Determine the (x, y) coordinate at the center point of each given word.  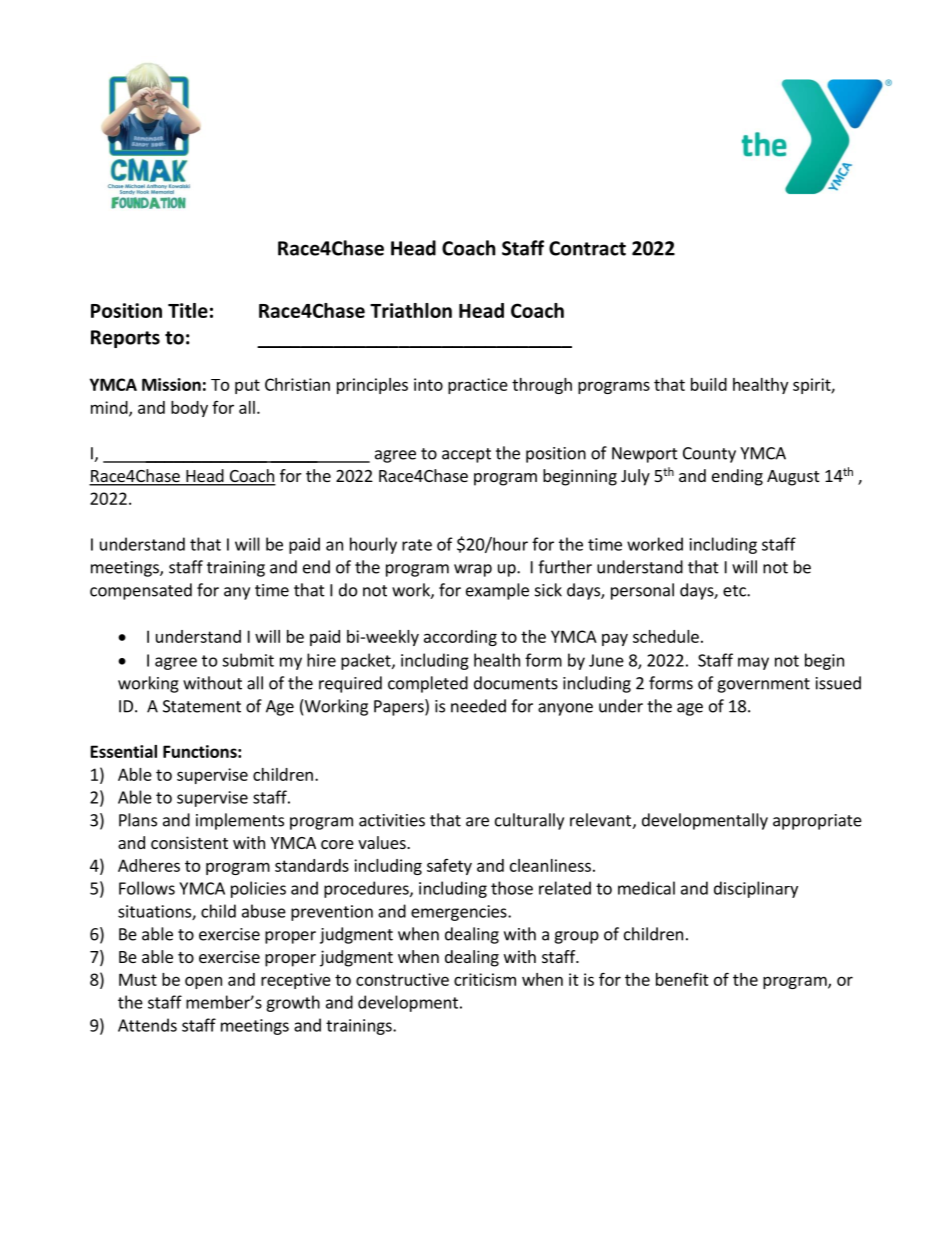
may (753, 663)
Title (188, 310)
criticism (485, 979)
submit (248, 660)
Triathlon (411, 310)
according (460, 638)
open (203, 982)
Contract (587, 248)
